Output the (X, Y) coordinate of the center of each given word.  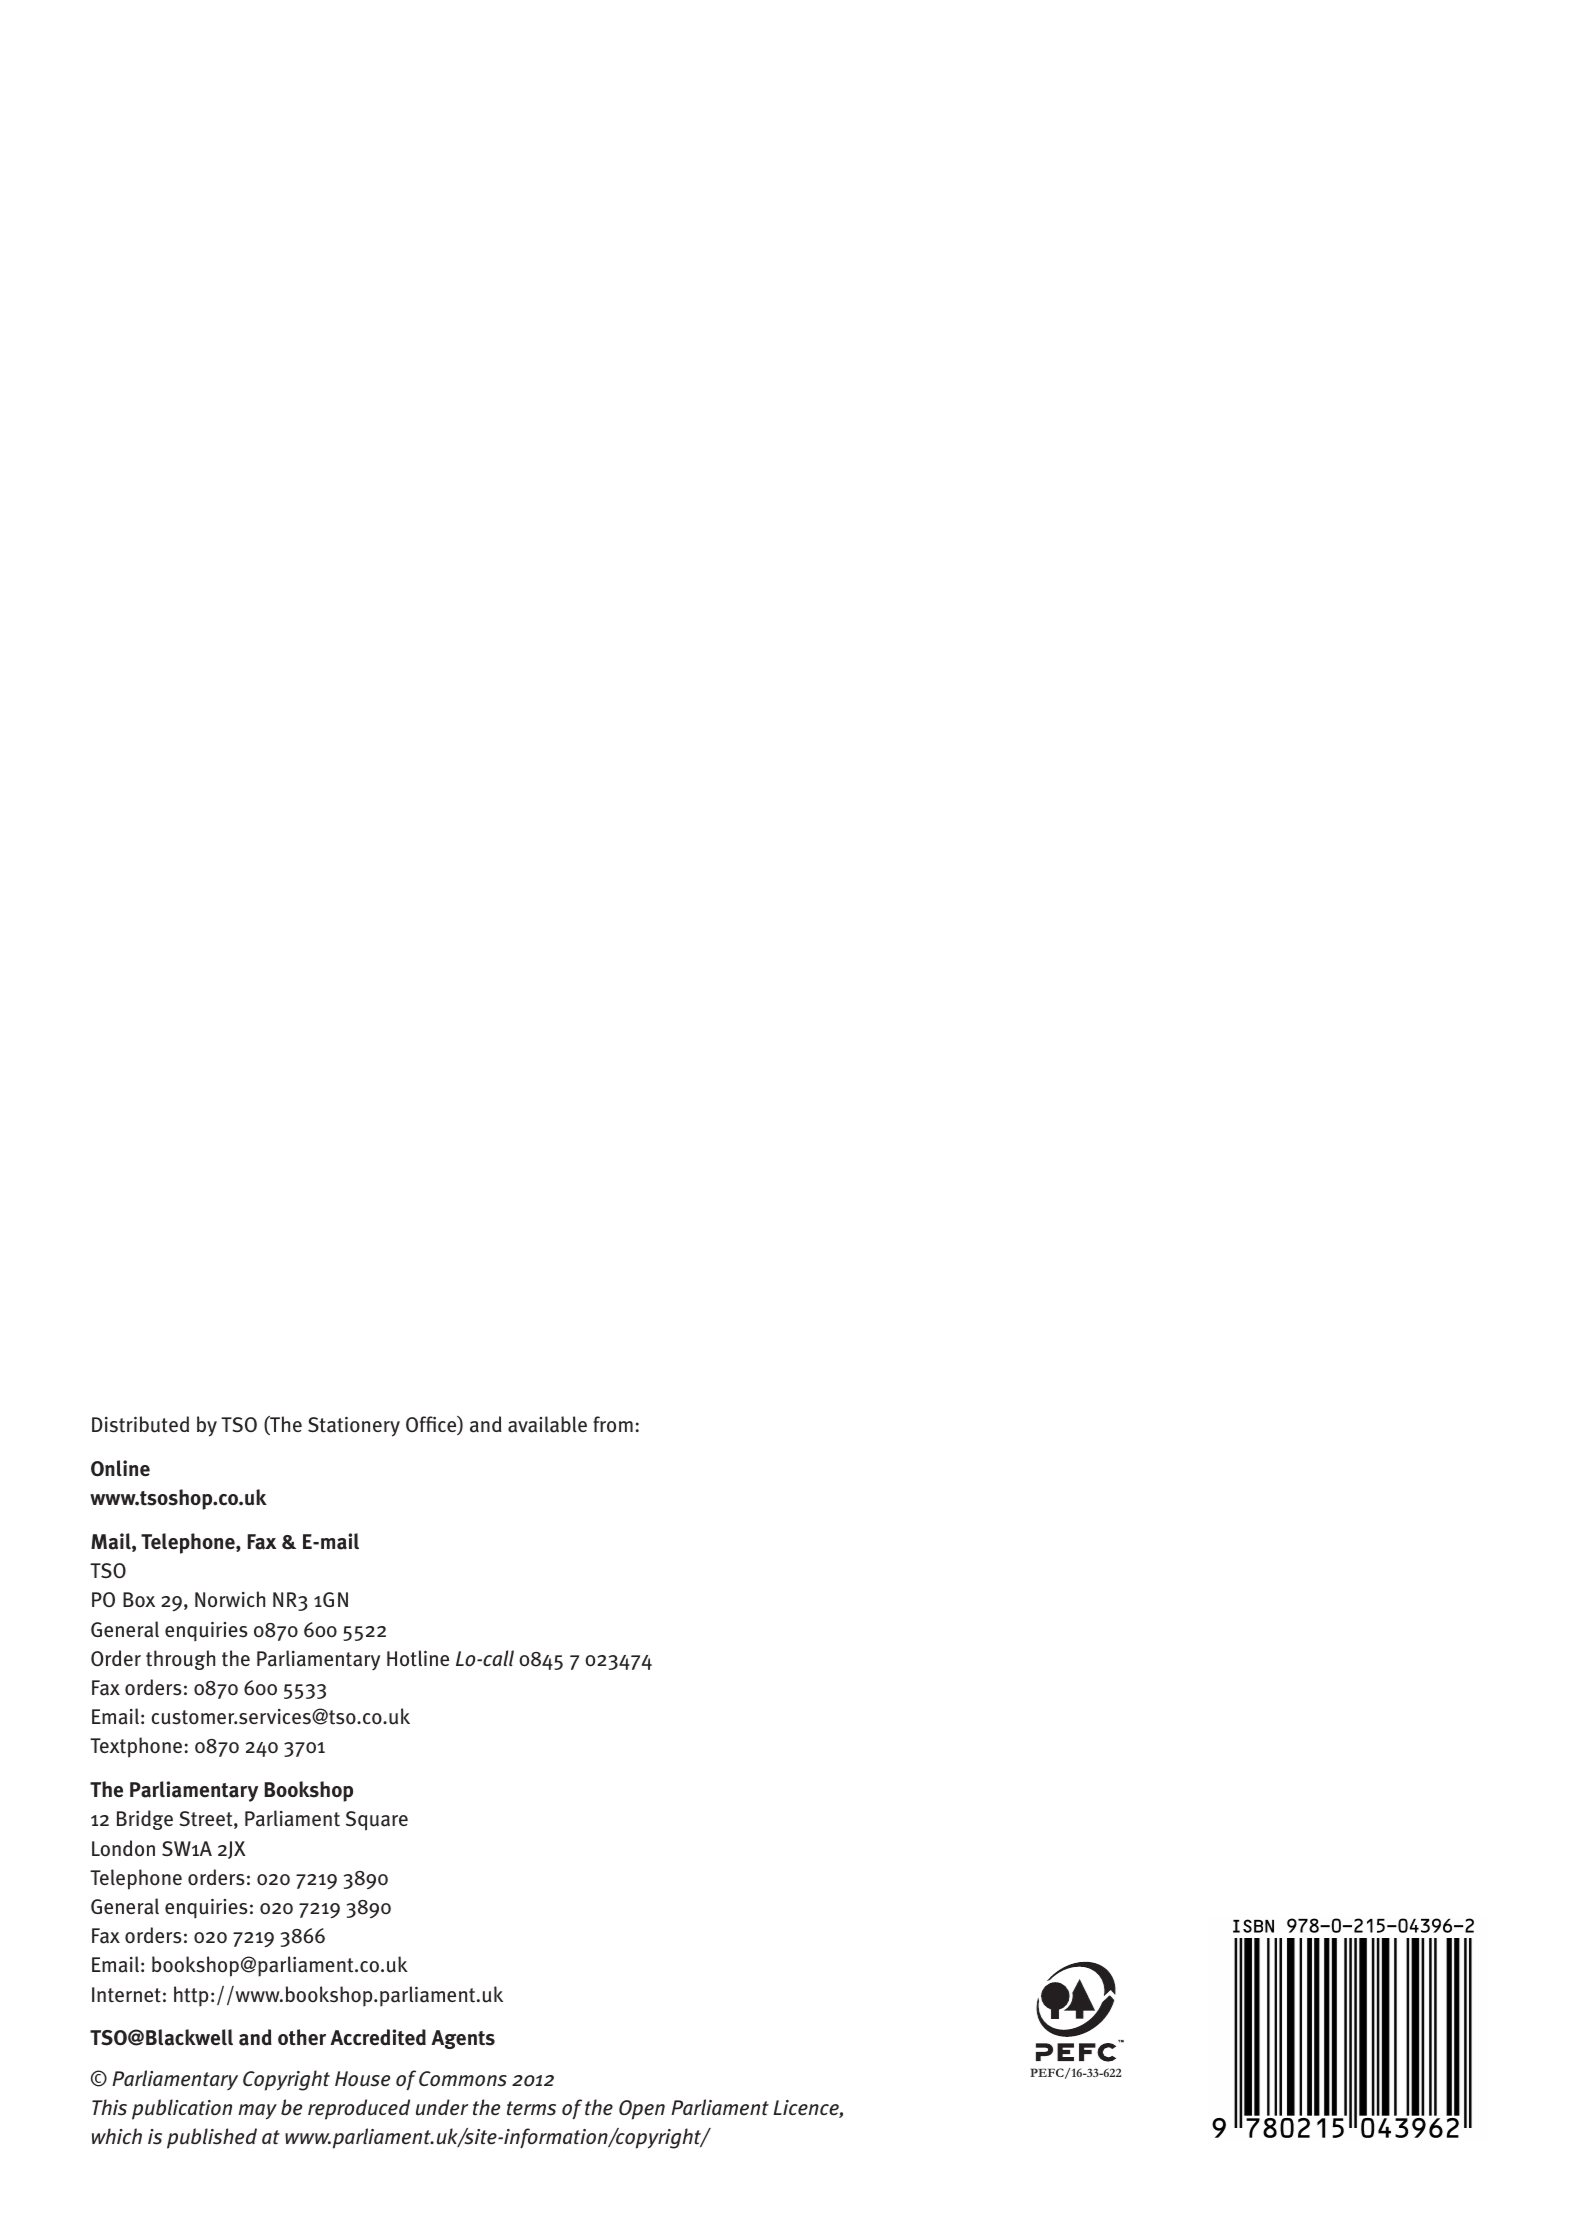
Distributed (140, 1424)
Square (377, 1821)
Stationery (354, 1426)
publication (182, 2109)
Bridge (145, 1820)
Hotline (418, 1658)
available (547, 1424)
